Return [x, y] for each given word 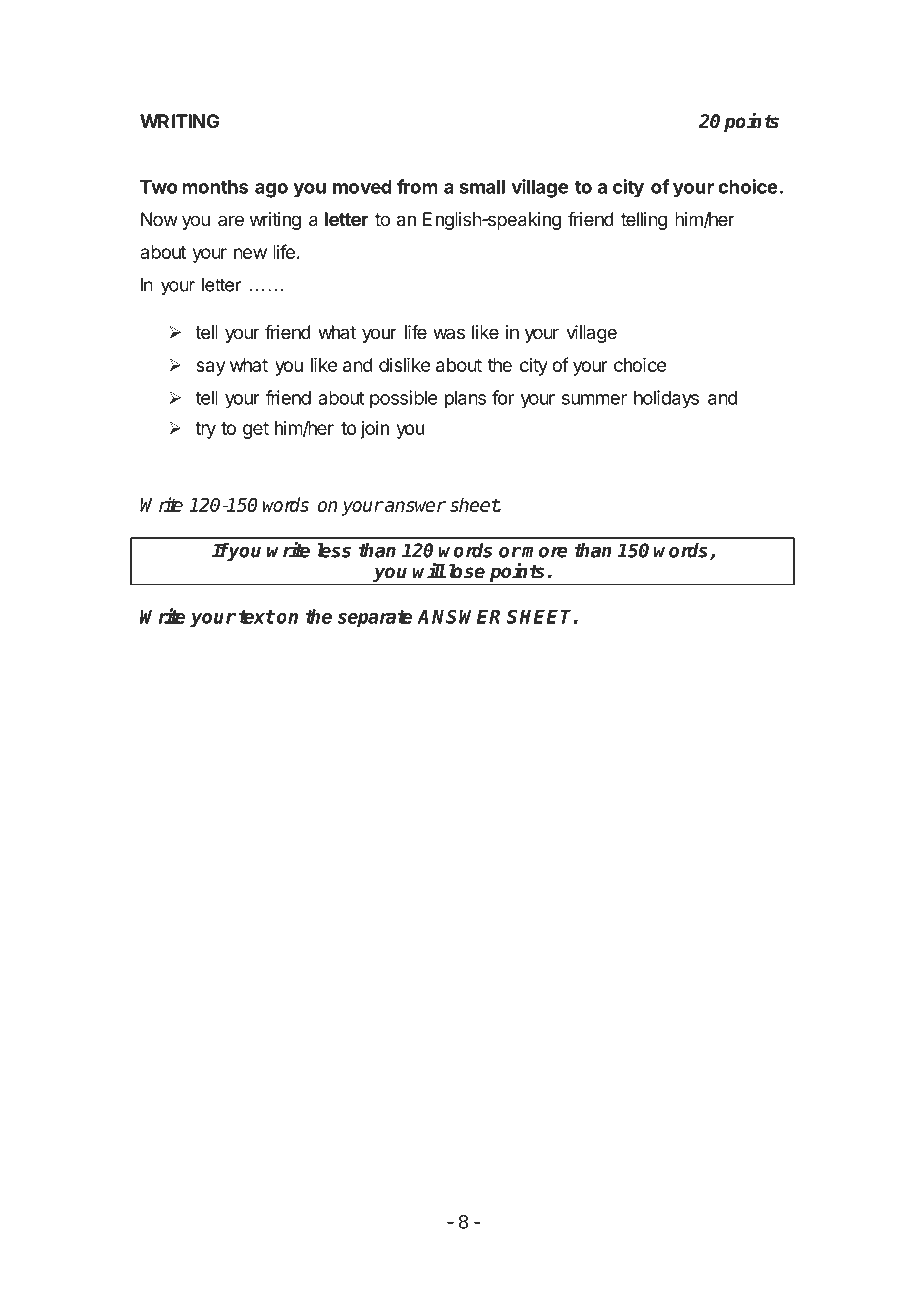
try [205, 430]
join [374, 430]
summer [594, 399]
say [210, 368]
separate [375, 619]
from [417, 186]
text [257, 617]
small [482, 187]
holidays [666, 399]
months [215, 187]
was [449, 334]
